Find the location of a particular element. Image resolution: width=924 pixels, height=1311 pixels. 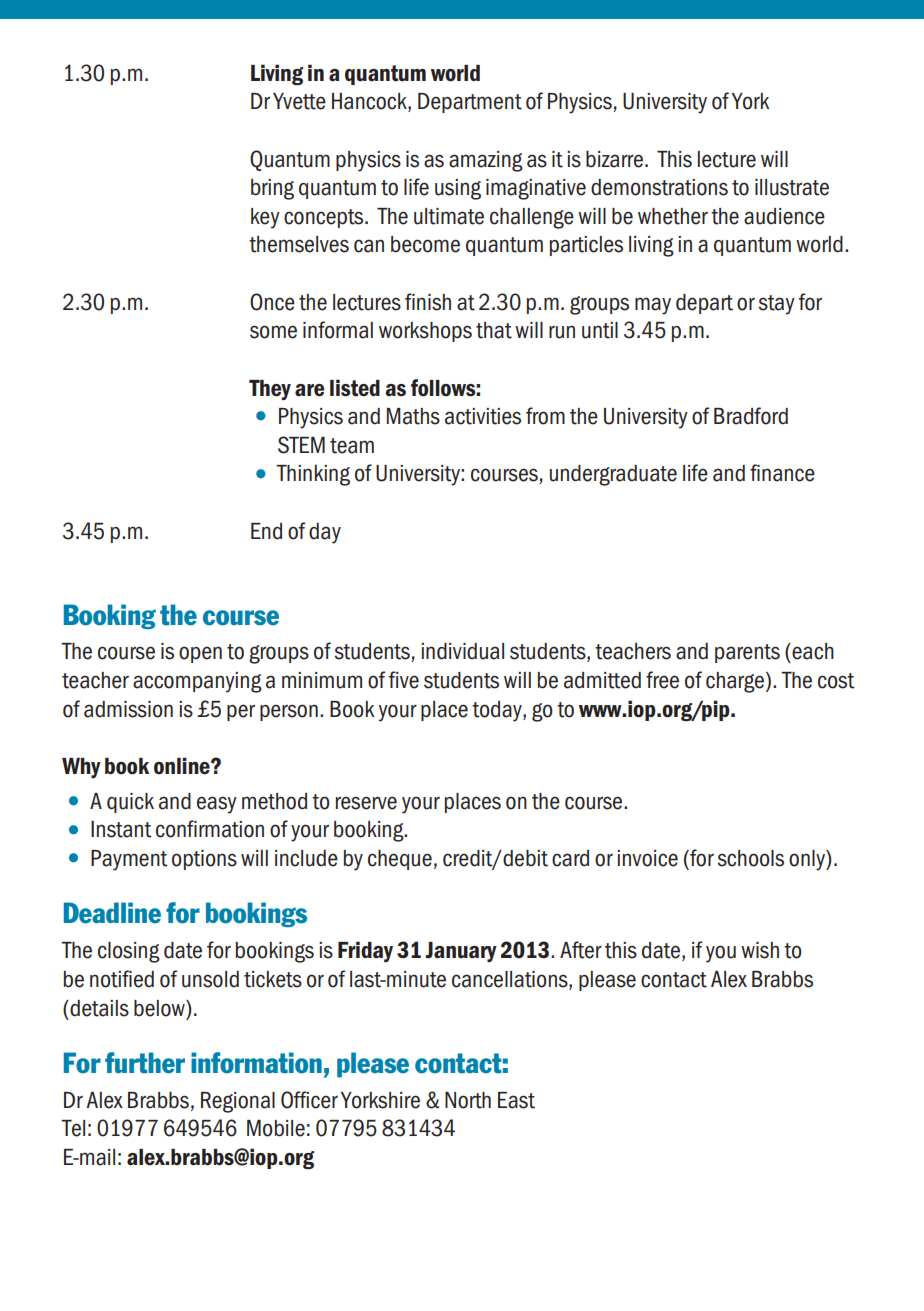

Bradford is located at coordinates (751, 416).
